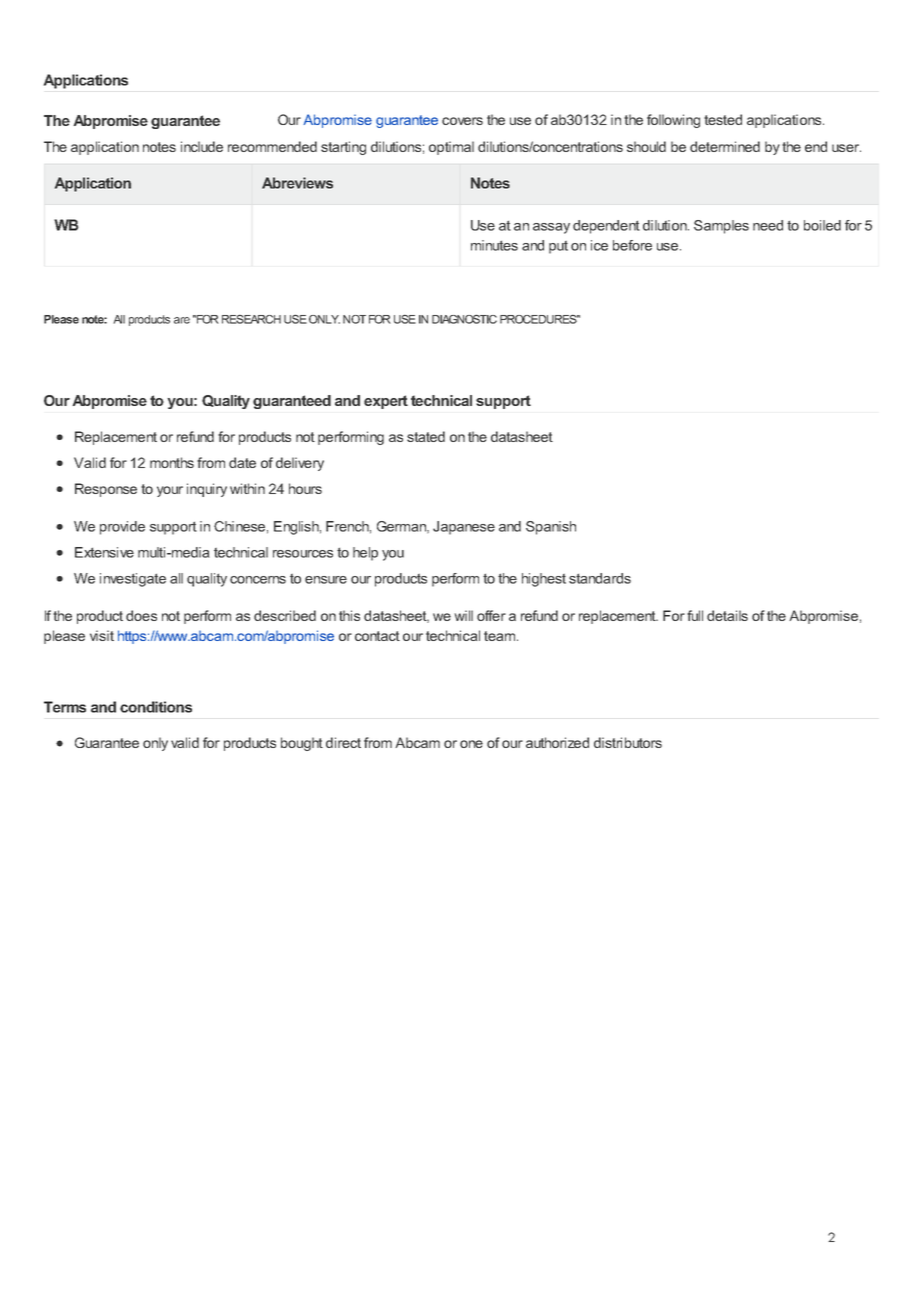 The height and width of the screenshot is (1308, 924). I want to click on conditions, so click(156, 707).
